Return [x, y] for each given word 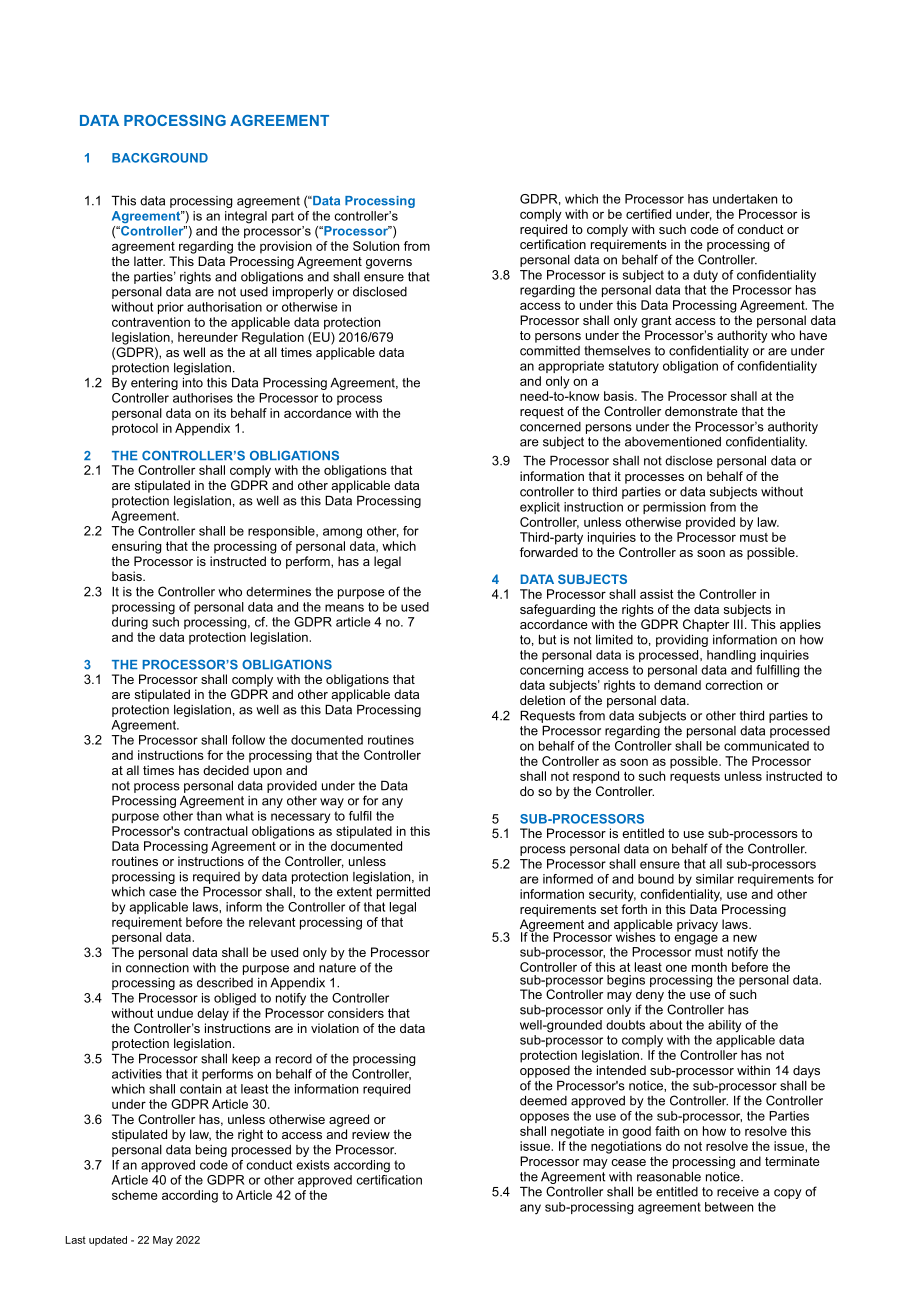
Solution [376, 246]
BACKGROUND [160, 158]
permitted [403, 893]
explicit [540, 508]
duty [705, 276]
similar [715, 879]
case [163, 893]
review [371, 1134]
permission [674, 508]
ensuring [136, 547]
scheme [134, 1195]
